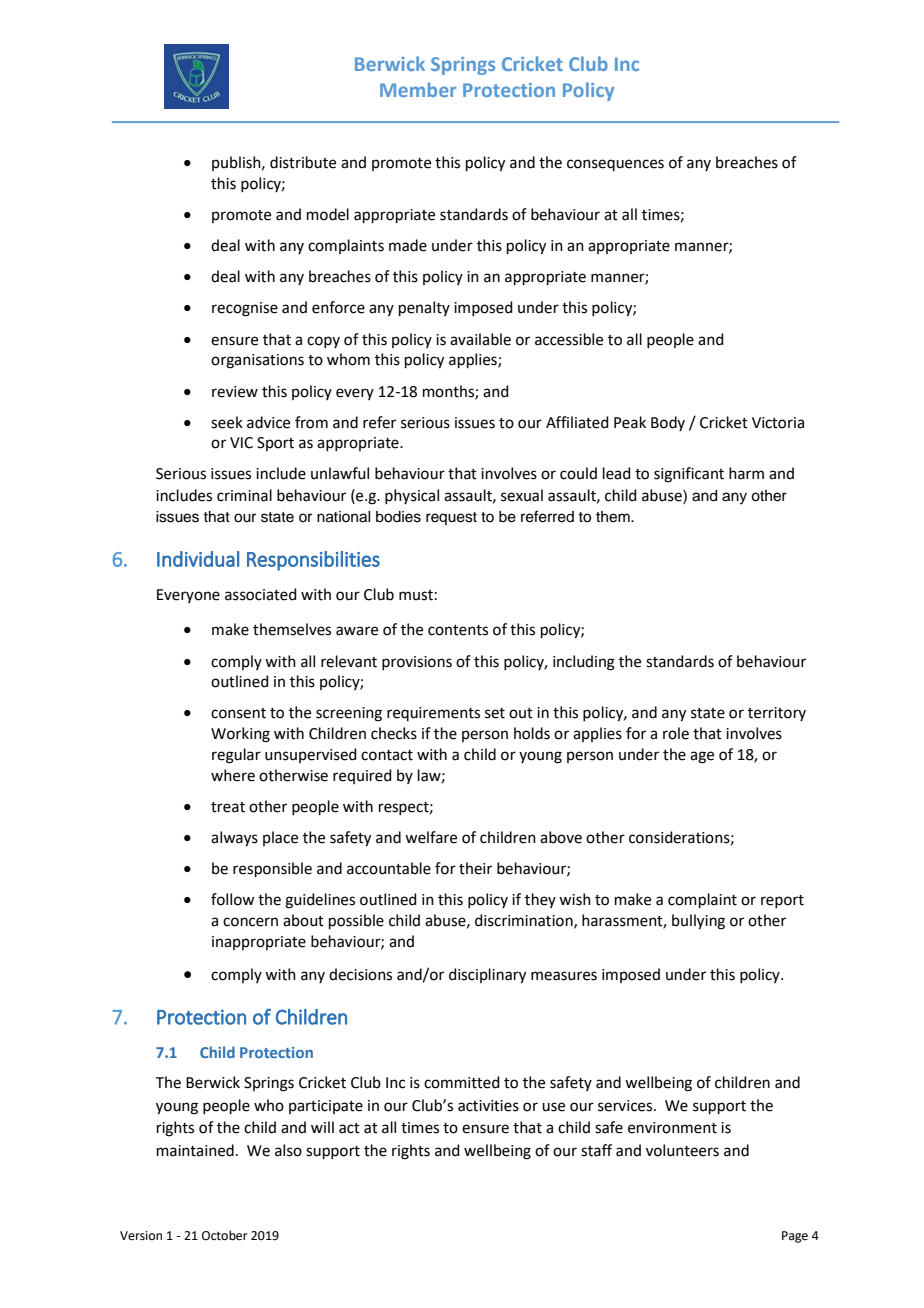 Image resolution: width=924 pixels, height=1308 pixels. What do you see at coordinates (233, 775) in the screenshot?
I see `where` at bounding box center [233, 775].
